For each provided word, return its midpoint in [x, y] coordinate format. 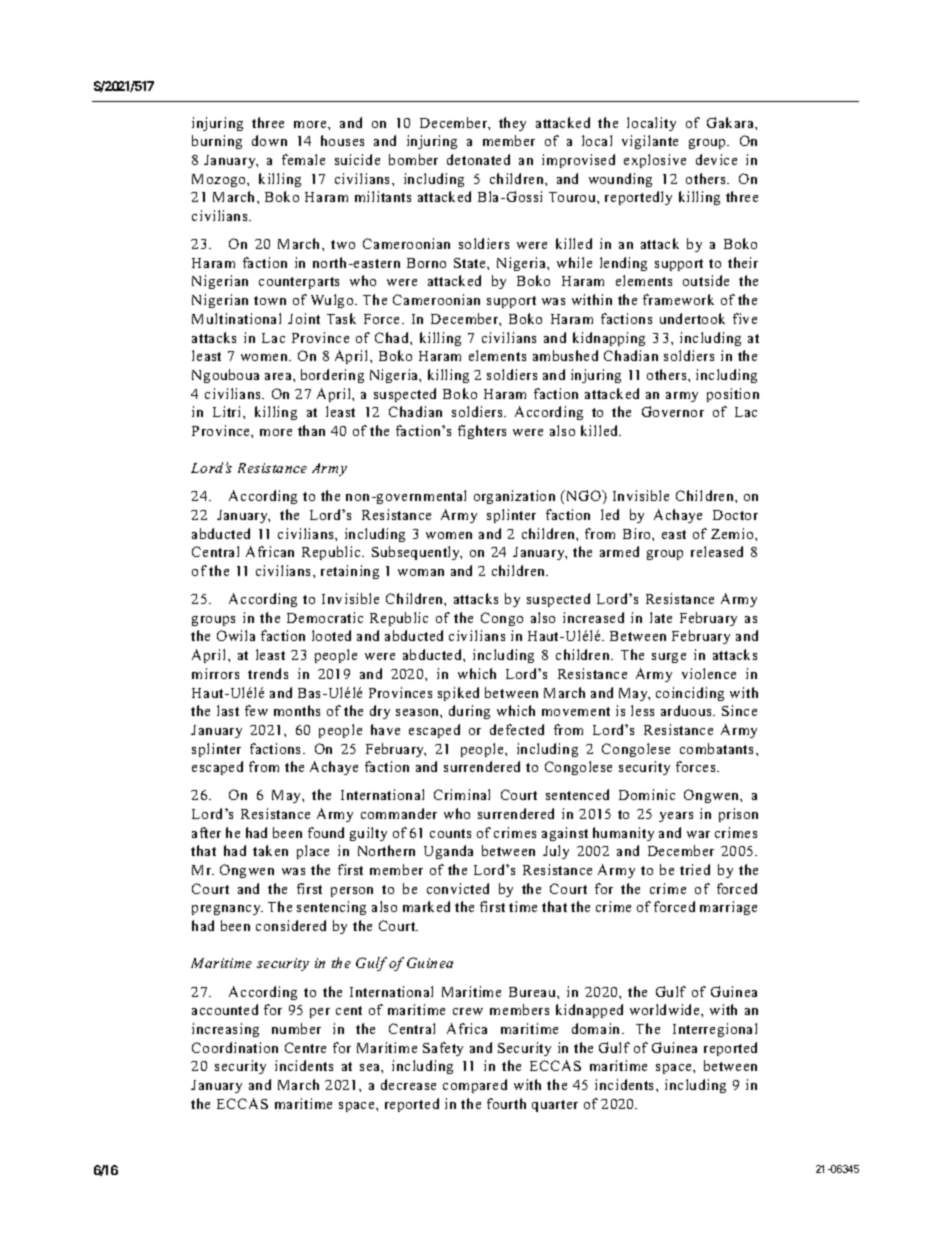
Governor [673, 411]
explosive [655, 161]
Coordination [235, 1047]
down [269, 140]
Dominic [647, 794]
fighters [482, 432]
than [311, 430]
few [256, 710]
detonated [478, 159]
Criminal [462, 794]
